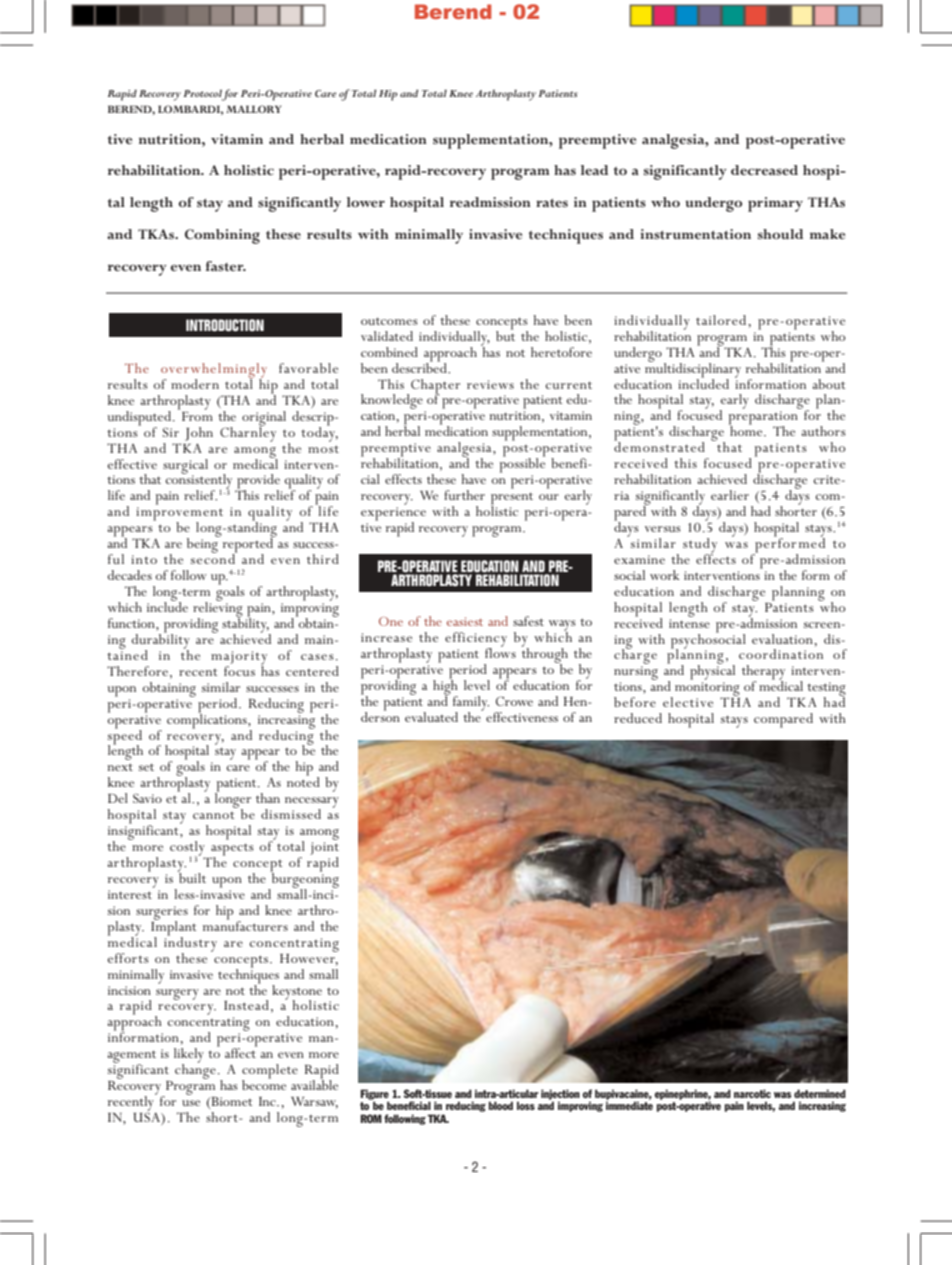  What do you see at coordinates (706, 690) in the document?
I see `monitoring` at bounding box center [706, 690].
